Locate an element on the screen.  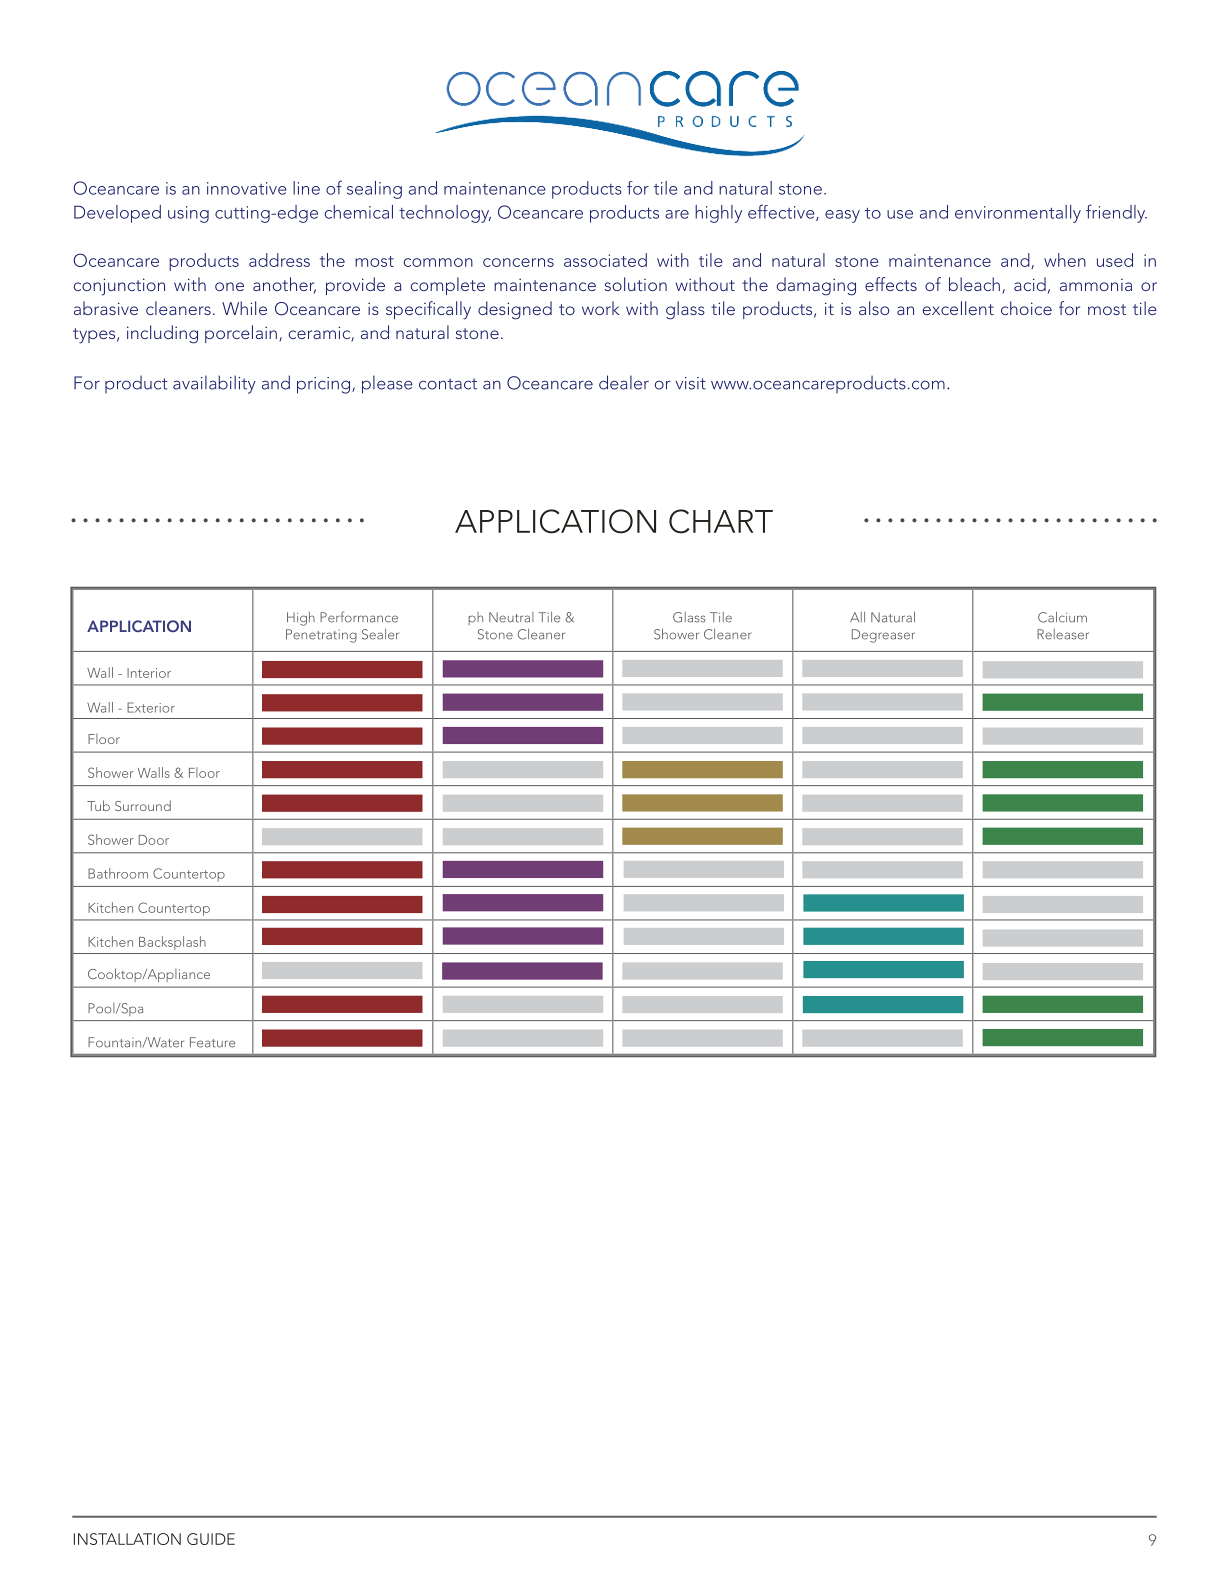
INSTALLATION is located at coordinates (127, 1539).
